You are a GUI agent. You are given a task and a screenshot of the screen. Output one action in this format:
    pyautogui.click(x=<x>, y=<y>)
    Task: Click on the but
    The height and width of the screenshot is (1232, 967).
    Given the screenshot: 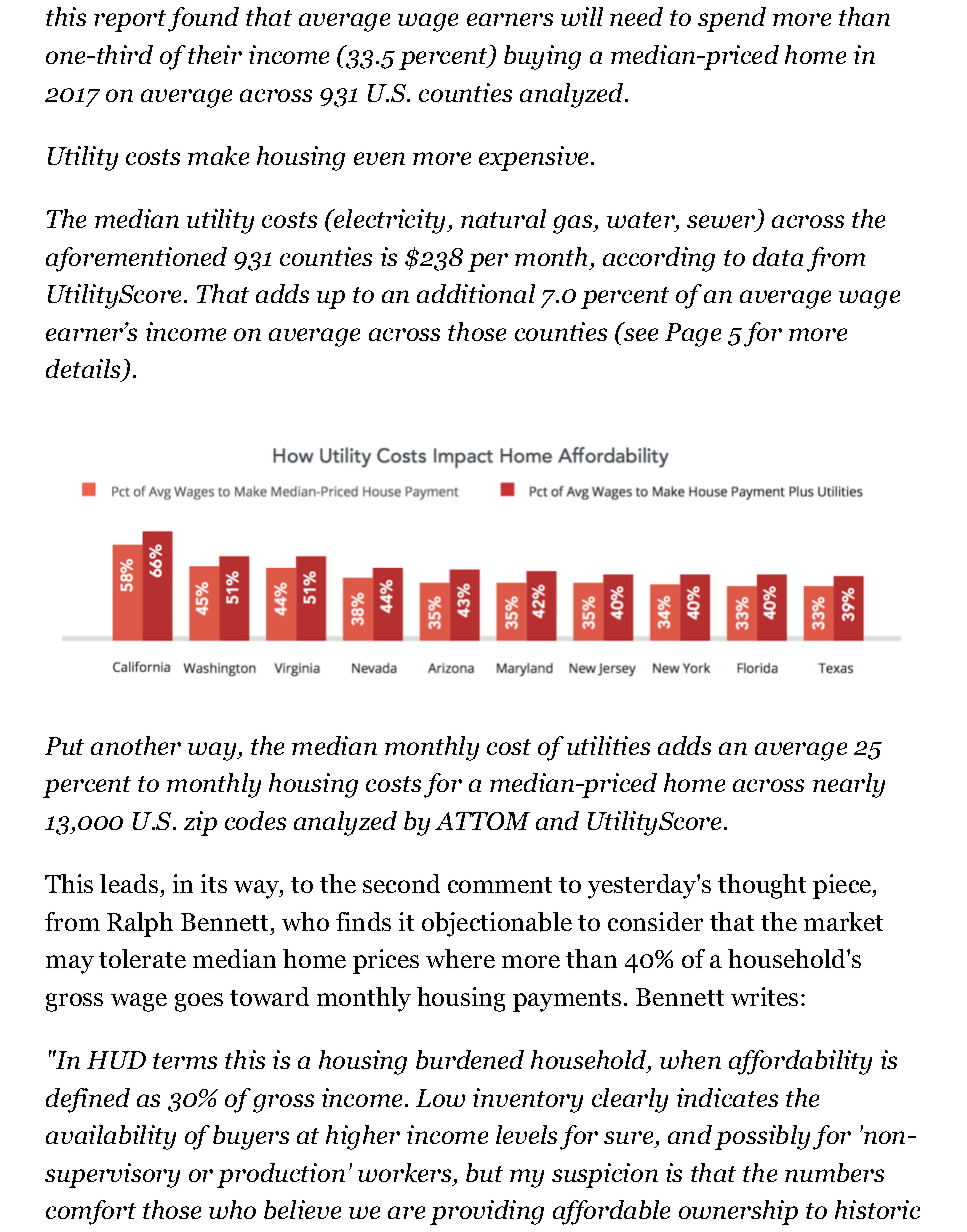 What is the action you would take?
    pyautogui.click(x=484, y=1172)
